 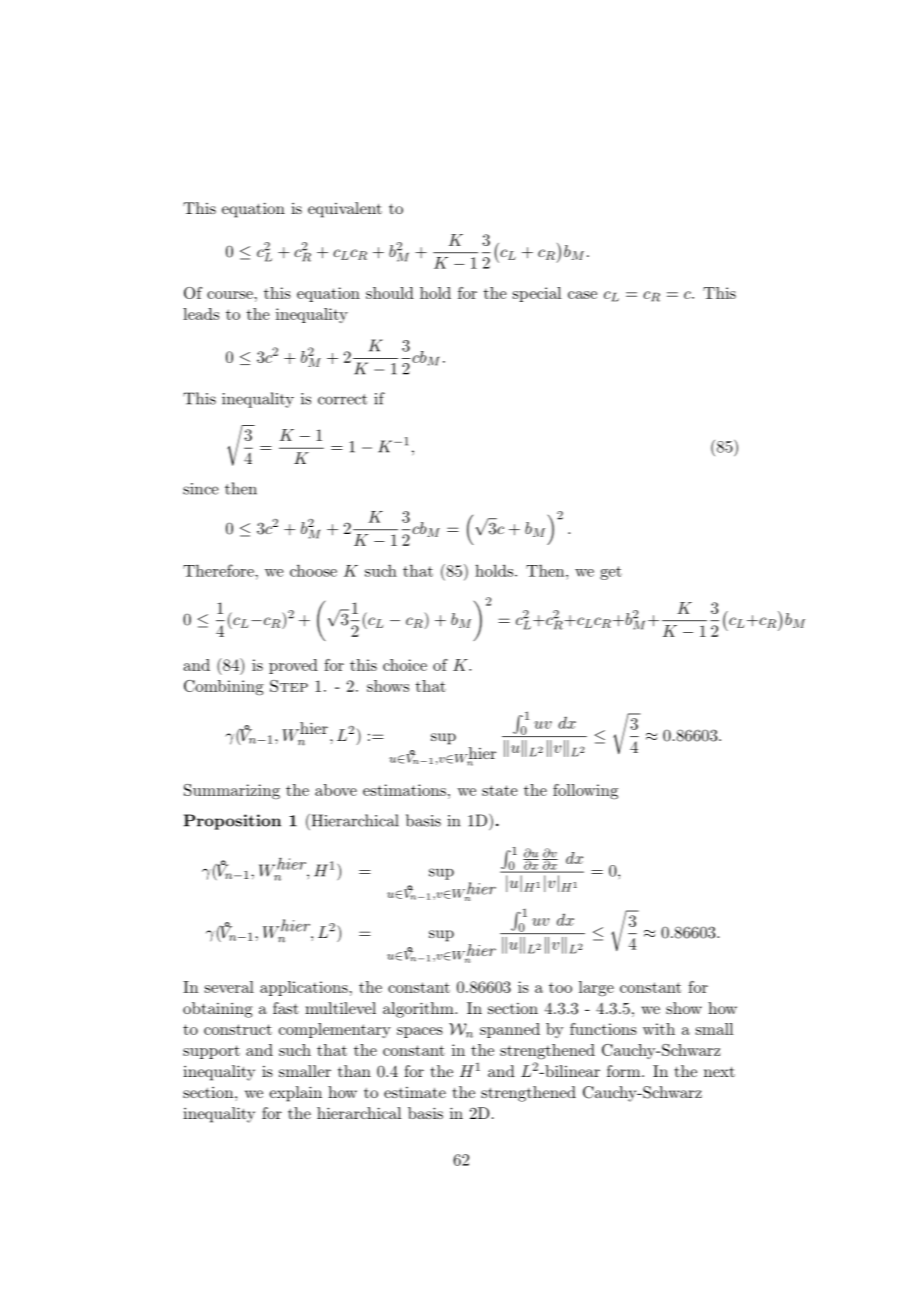 I want to click on explain, so click(x=295, y=1094).
